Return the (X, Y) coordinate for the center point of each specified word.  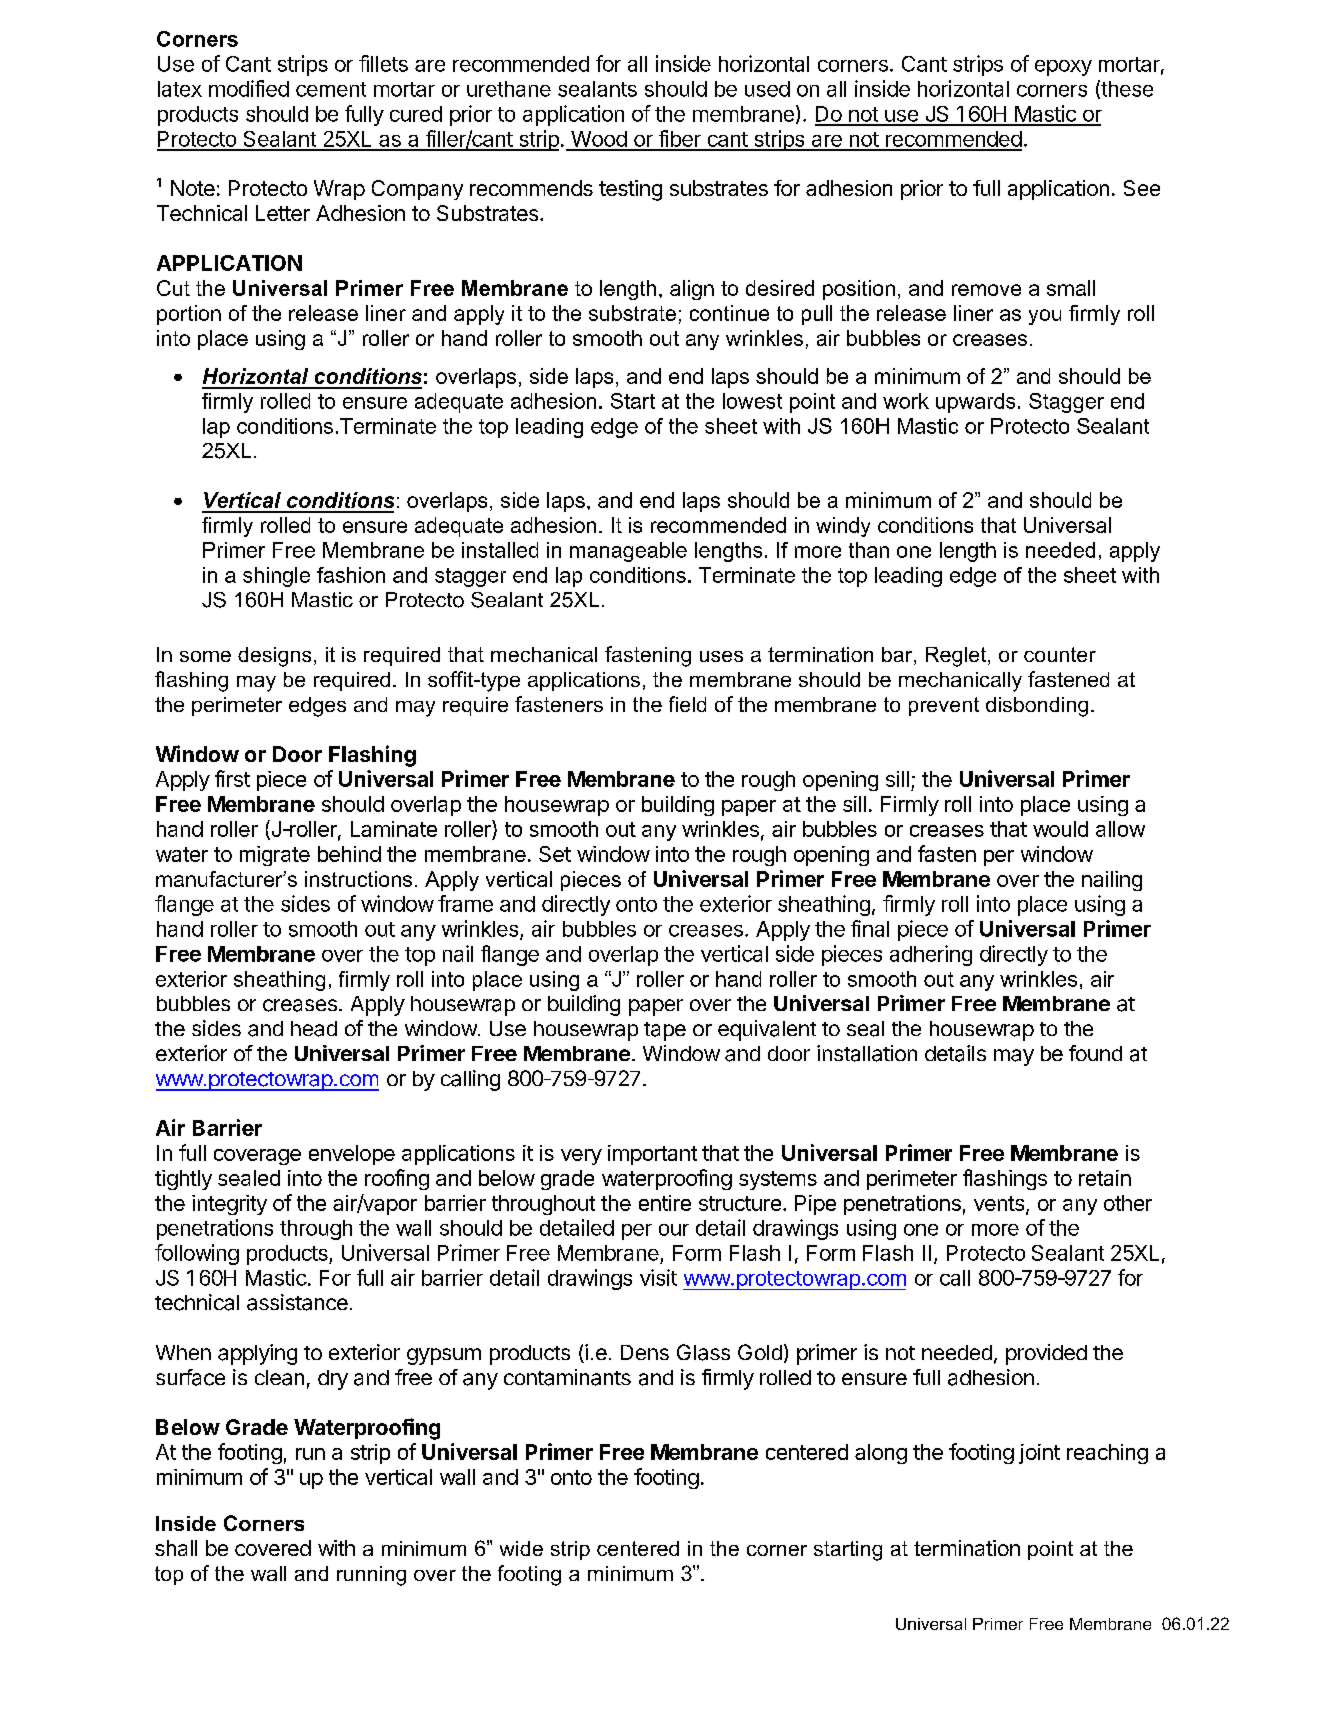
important (652, 1155)
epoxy (1063, 68)
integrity (229, 1205)
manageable (628, 552)
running (371, 1576)
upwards (975, 403)
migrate (275, 856)
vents (999, 1203)
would (1060, 829)
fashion (351, 575)
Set (555, 854)
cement (331, 89)
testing (630, 190)
